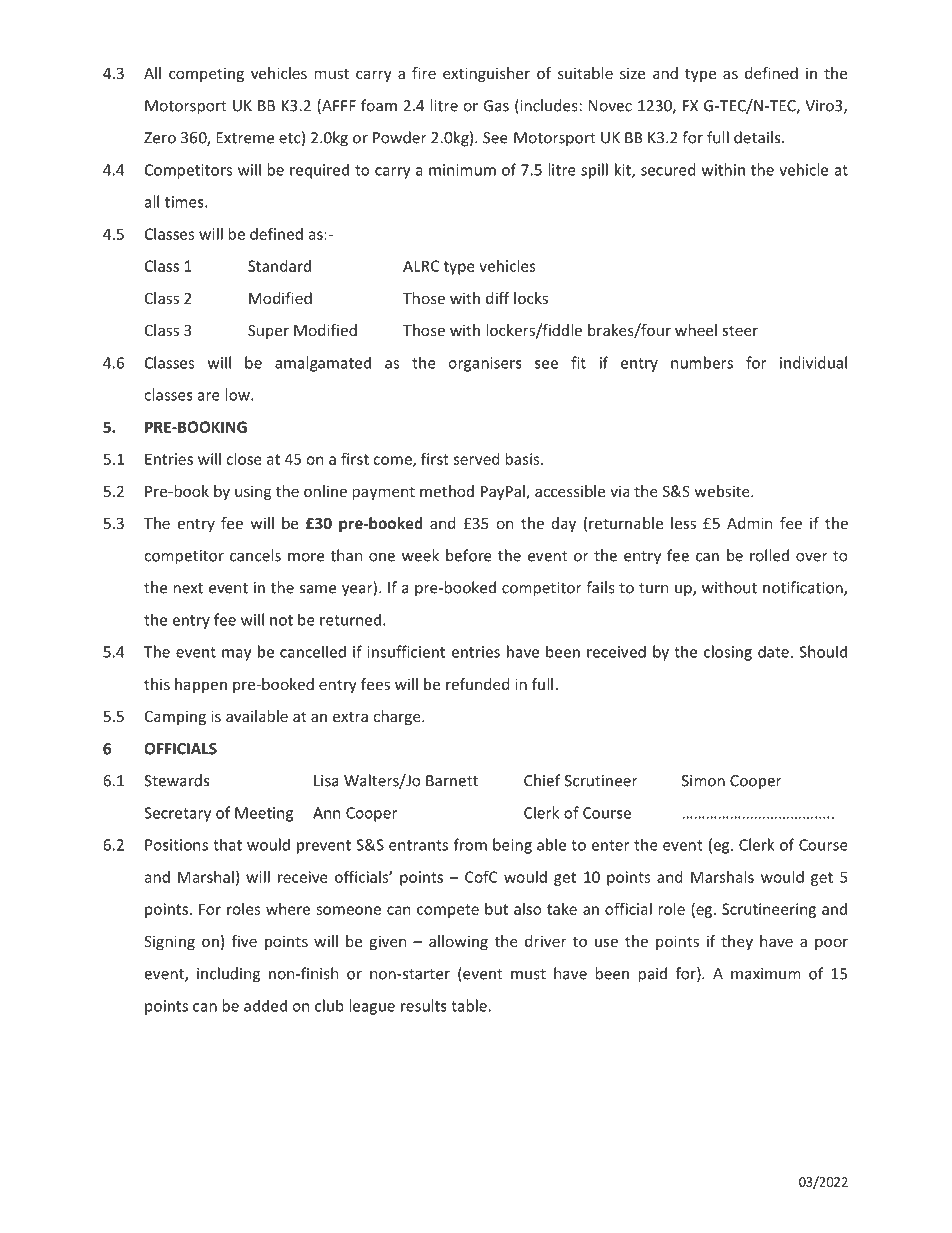 The width and height of the page is (952, 1233). I want to click on Gas, so click(496, 106).
